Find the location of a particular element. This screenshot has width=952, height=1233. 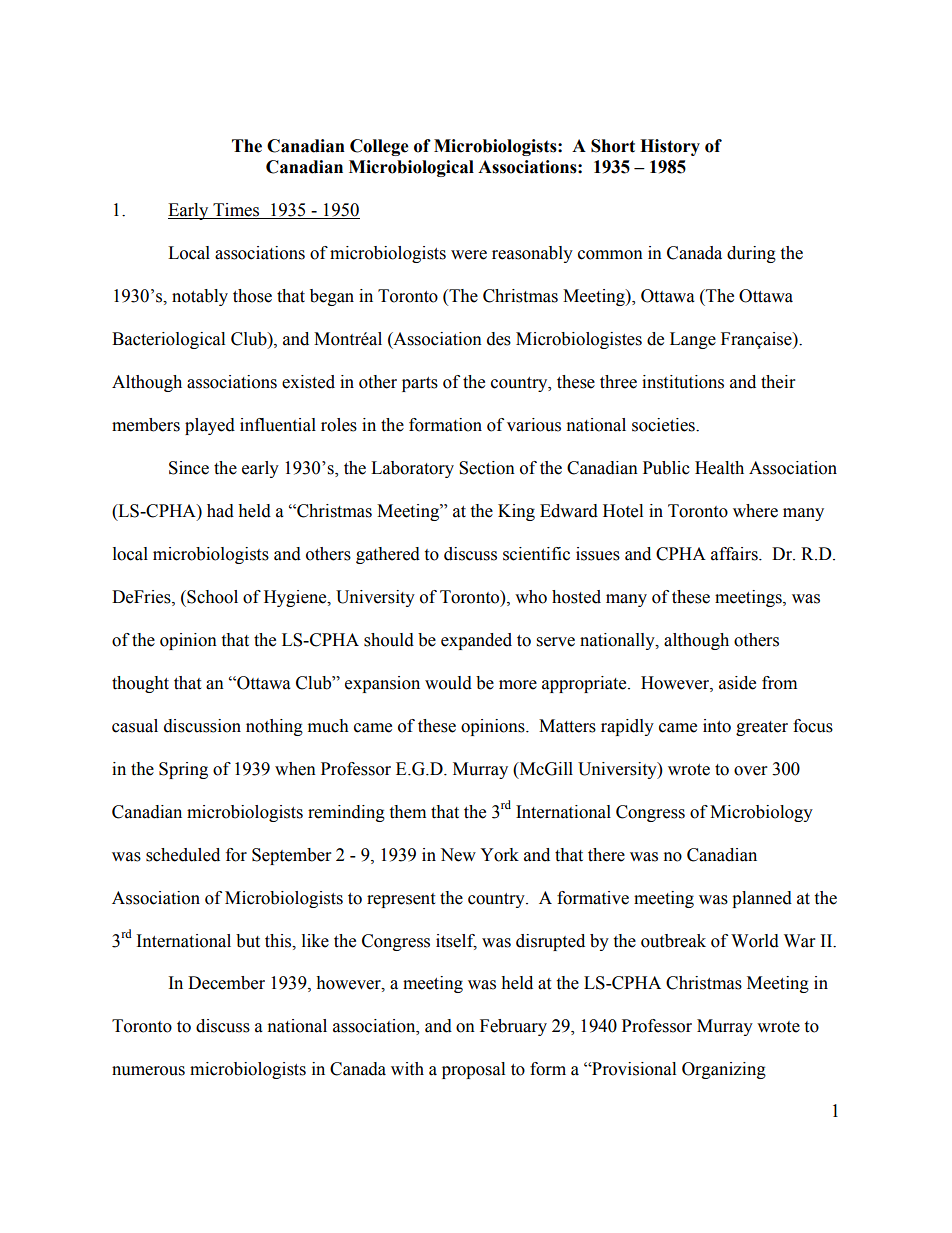

expanded is located at coordinates (476, 641).
